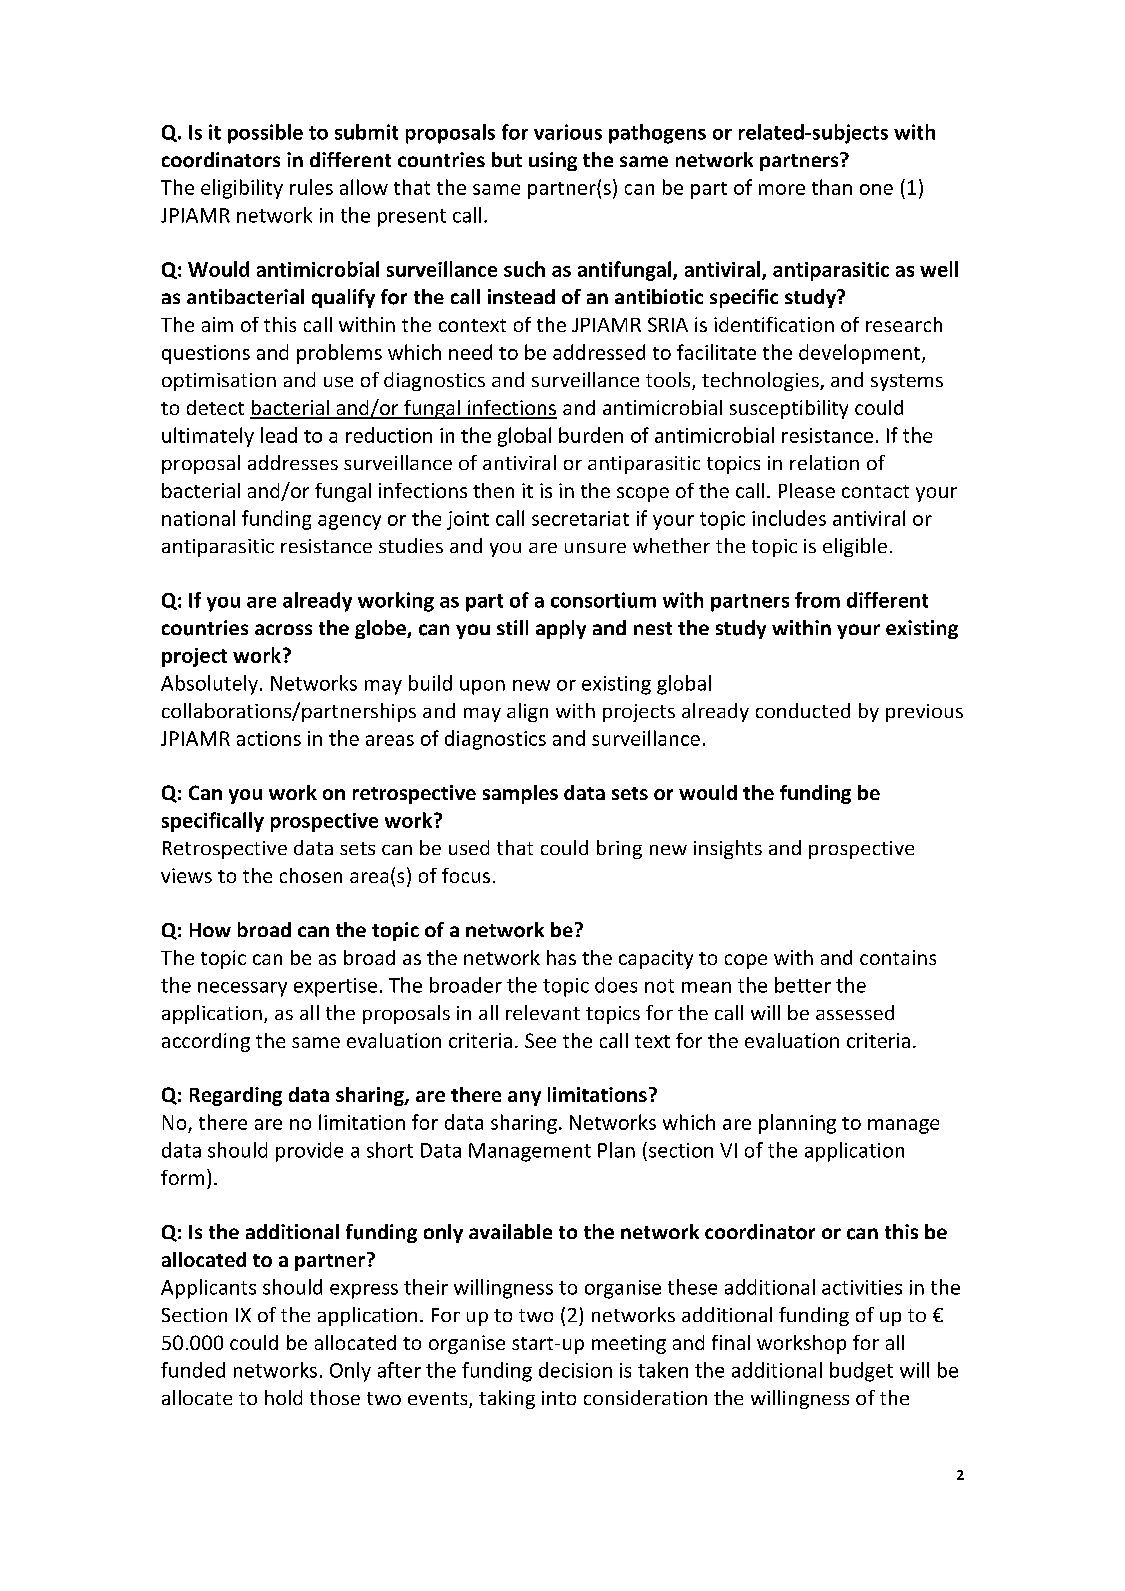  Describe the element at coordinates (269, 738) in the page. I see `actions` at that location.
